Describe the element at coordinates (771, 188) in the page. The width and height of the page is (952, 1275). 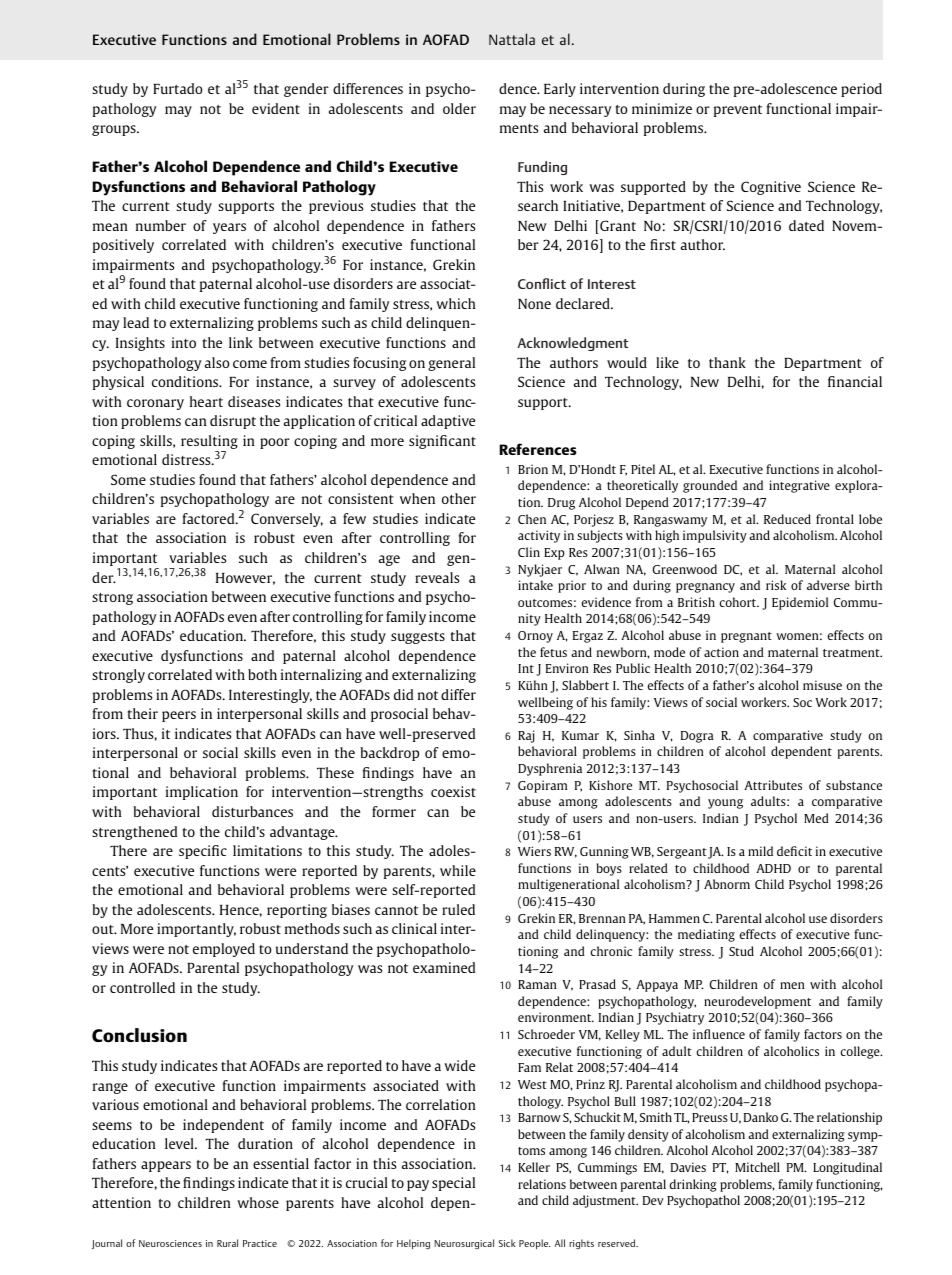
I see `Cognitive` at that location.
